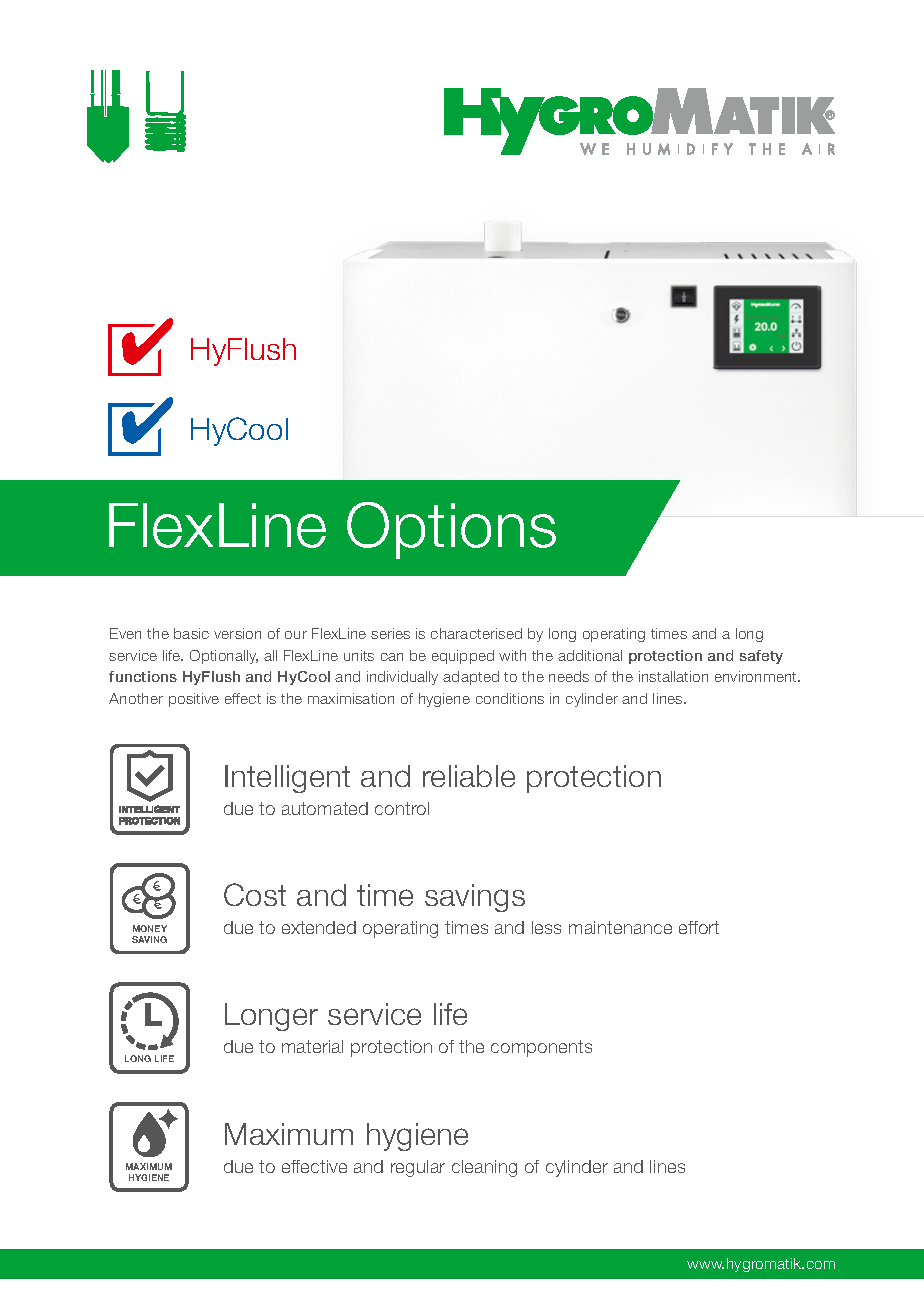  What do you see at coordinates (312, 1046) in the image?
I see `material` at bounding box center [312, 1046].
